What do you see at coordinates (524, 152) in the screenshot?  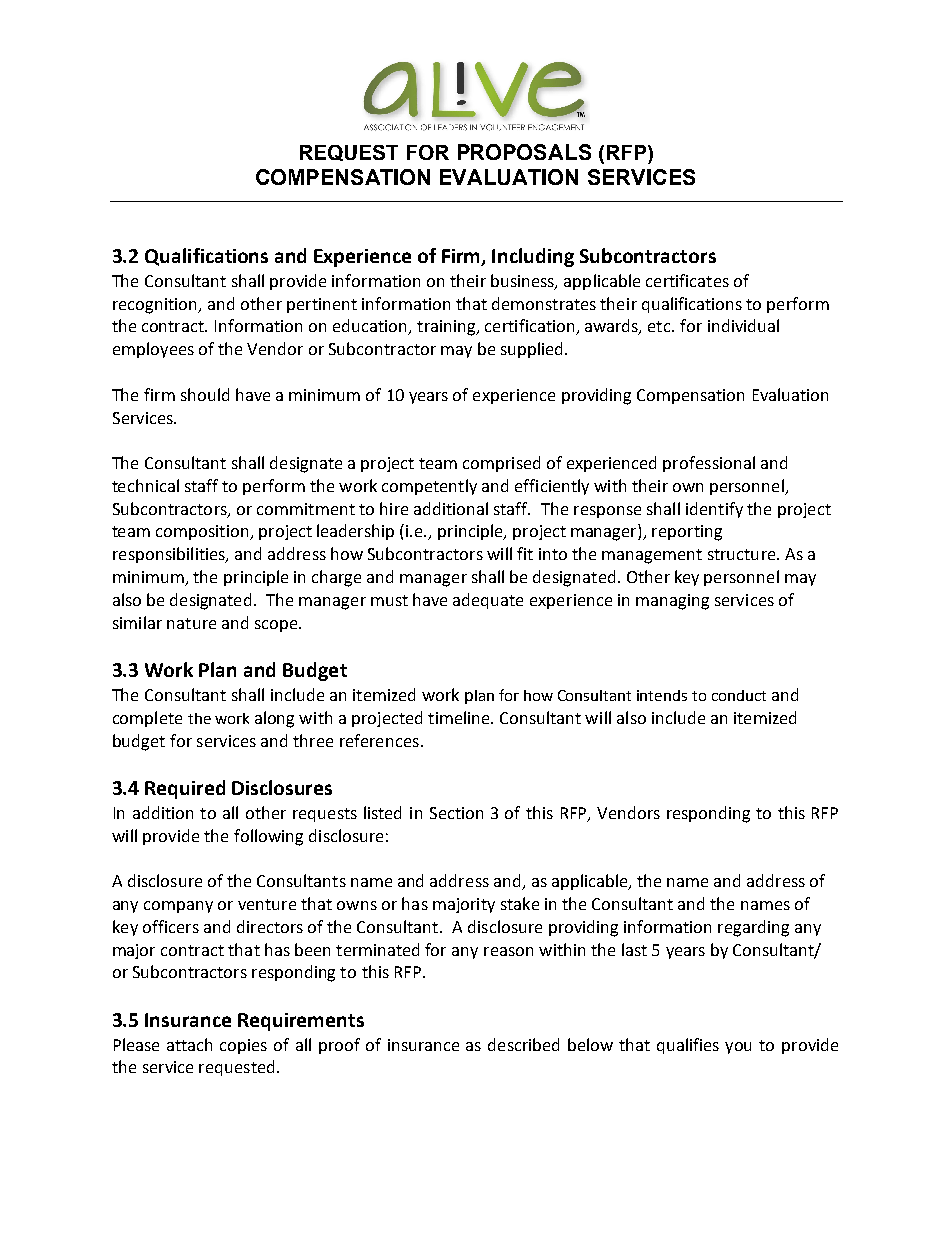 I see `PROPOSALS` at bounding box center [524, 152].
